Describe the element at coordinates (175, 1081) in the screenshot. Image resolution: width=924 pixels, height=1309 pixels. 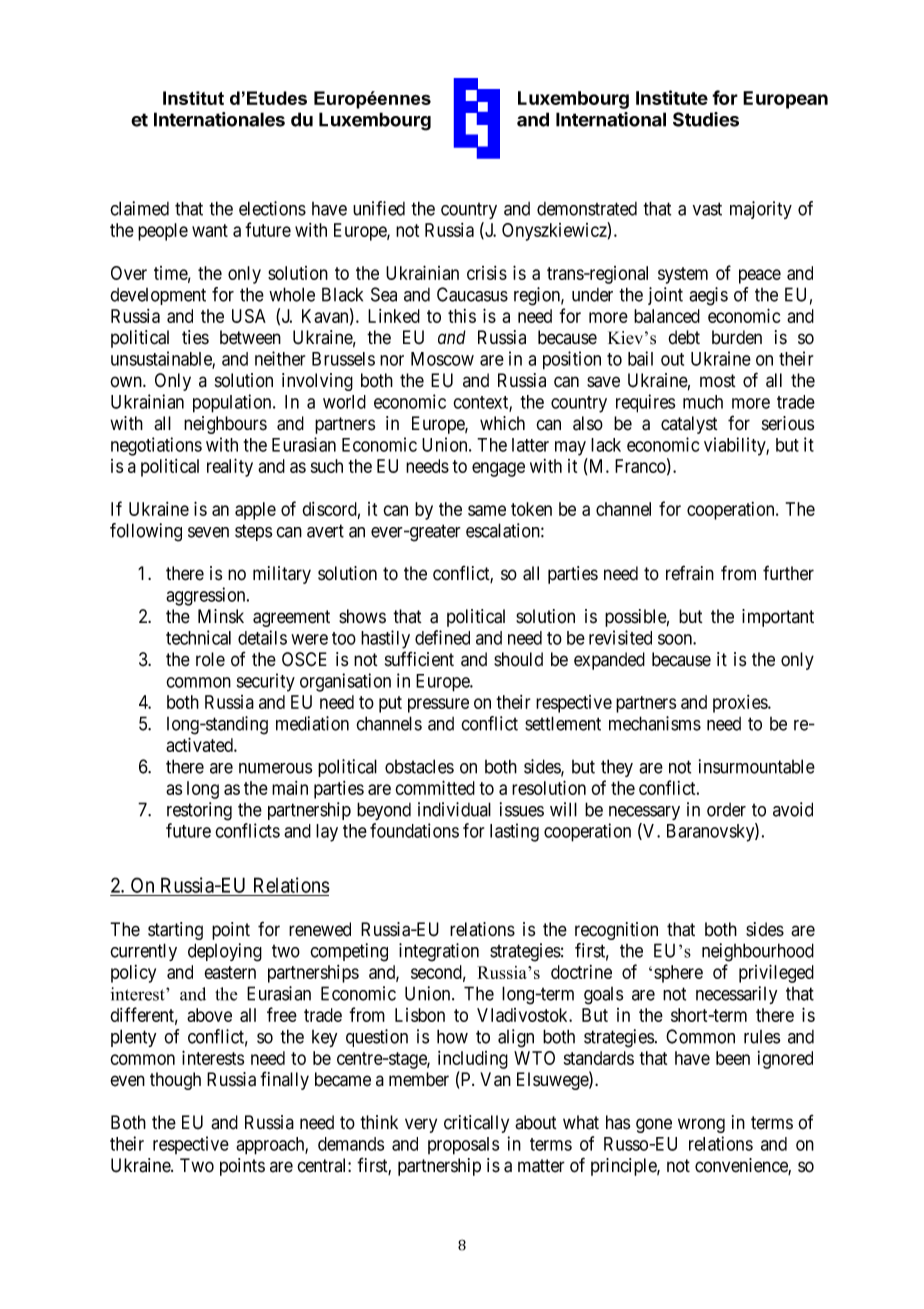
I see `though` at that location.
